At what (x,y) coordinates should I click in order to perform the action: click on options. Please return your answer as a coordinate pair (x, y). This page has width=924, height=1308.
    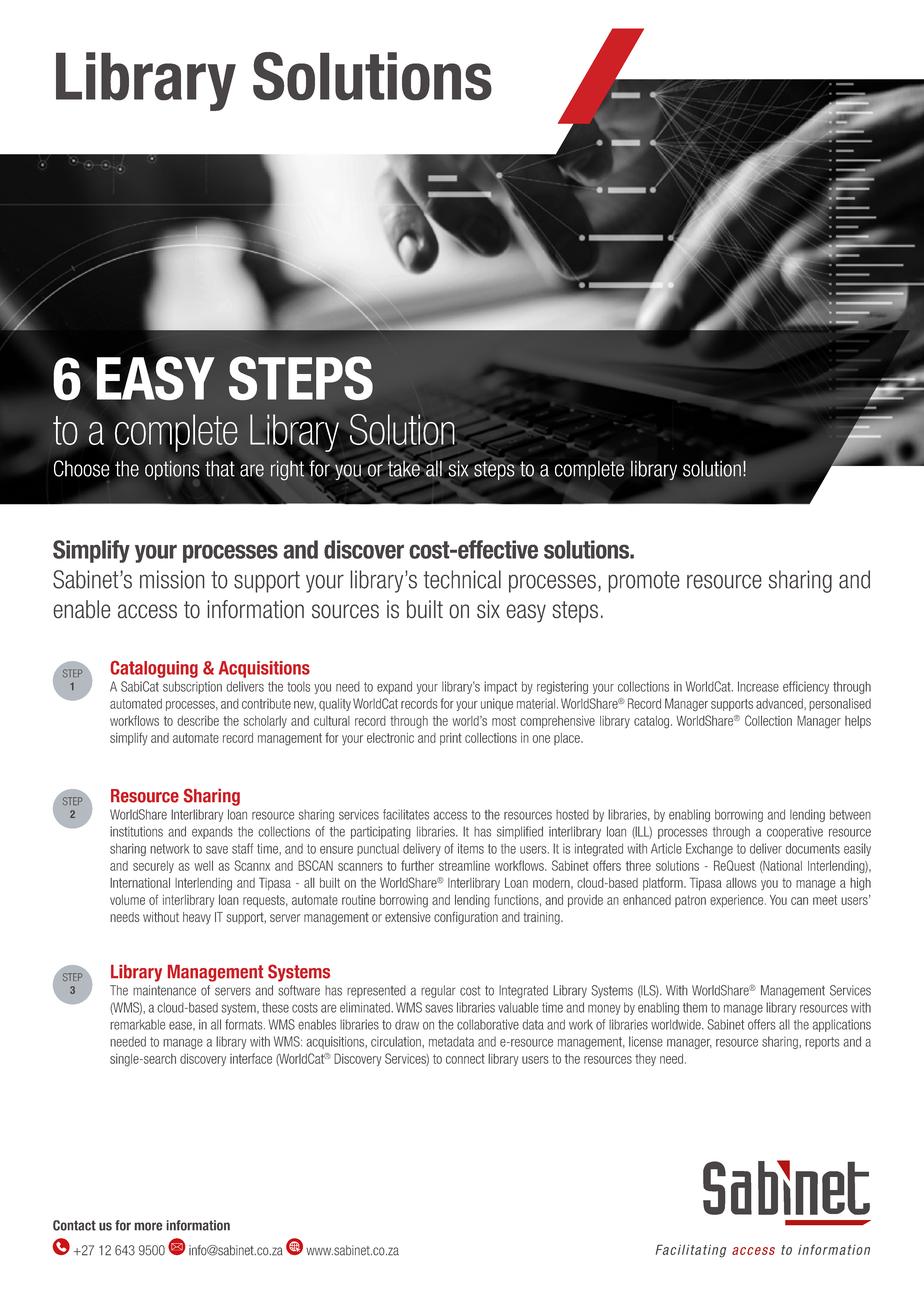
    Looking at the image, I should click on (172, 470).
